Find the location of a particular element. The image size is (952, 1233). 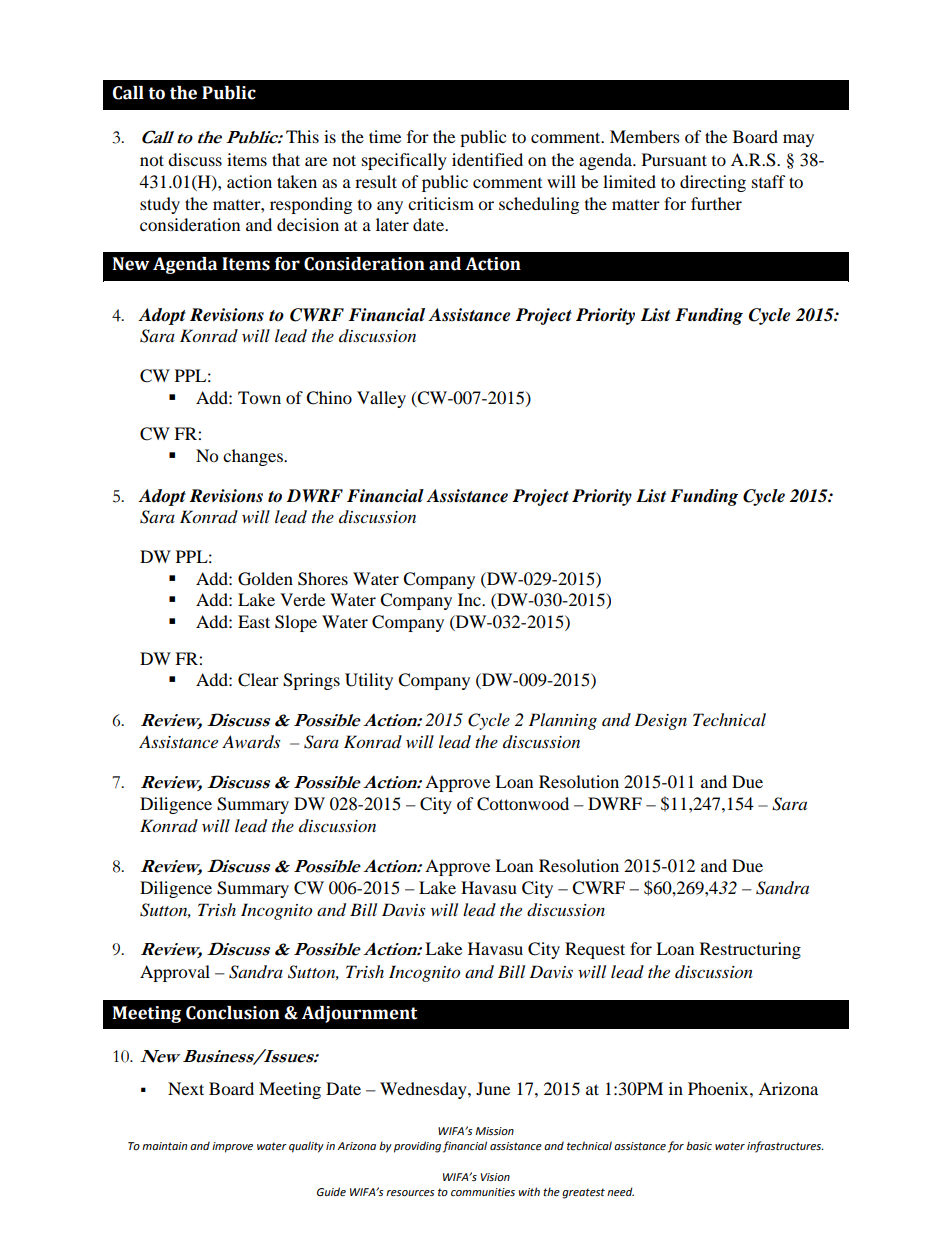

identified is located at coordinates (487, 159).
